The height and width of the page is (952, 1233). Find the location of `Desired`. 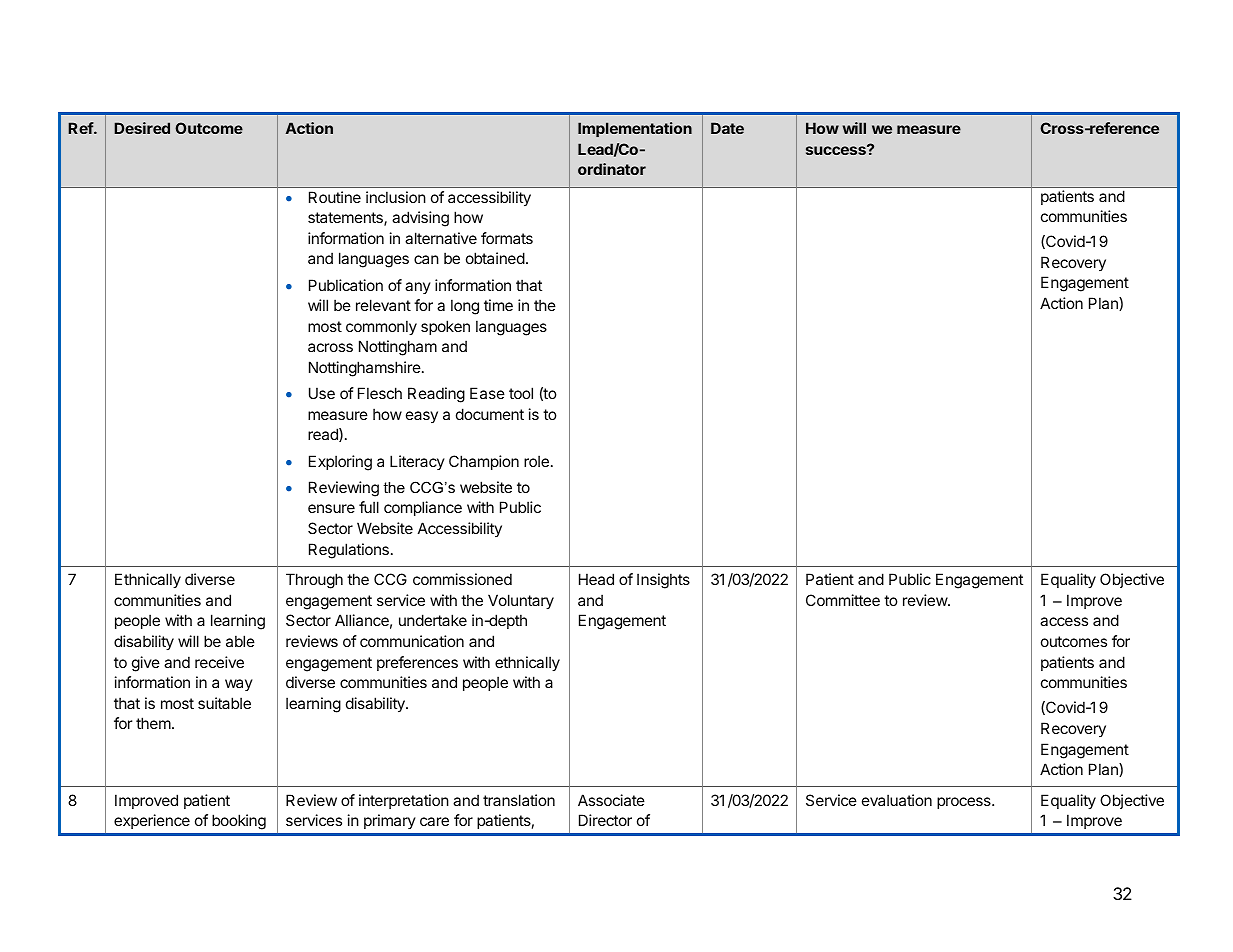

Desired is located at coordinates (142, 128).
